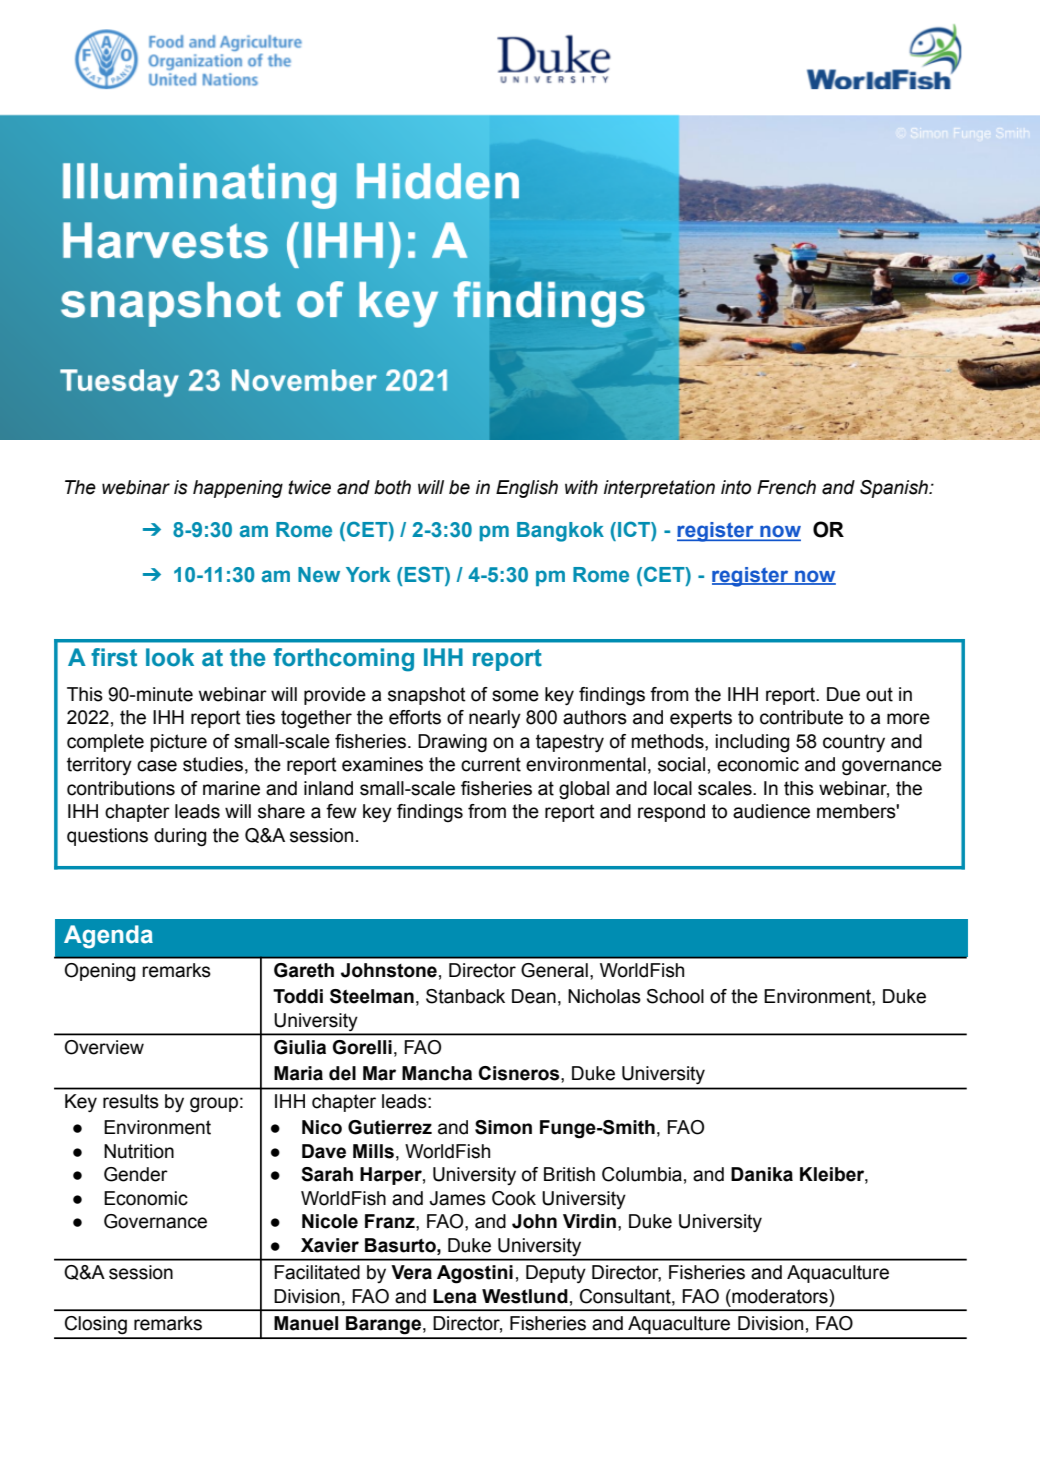  I want to click on Manuel, so click(306, 1323).
